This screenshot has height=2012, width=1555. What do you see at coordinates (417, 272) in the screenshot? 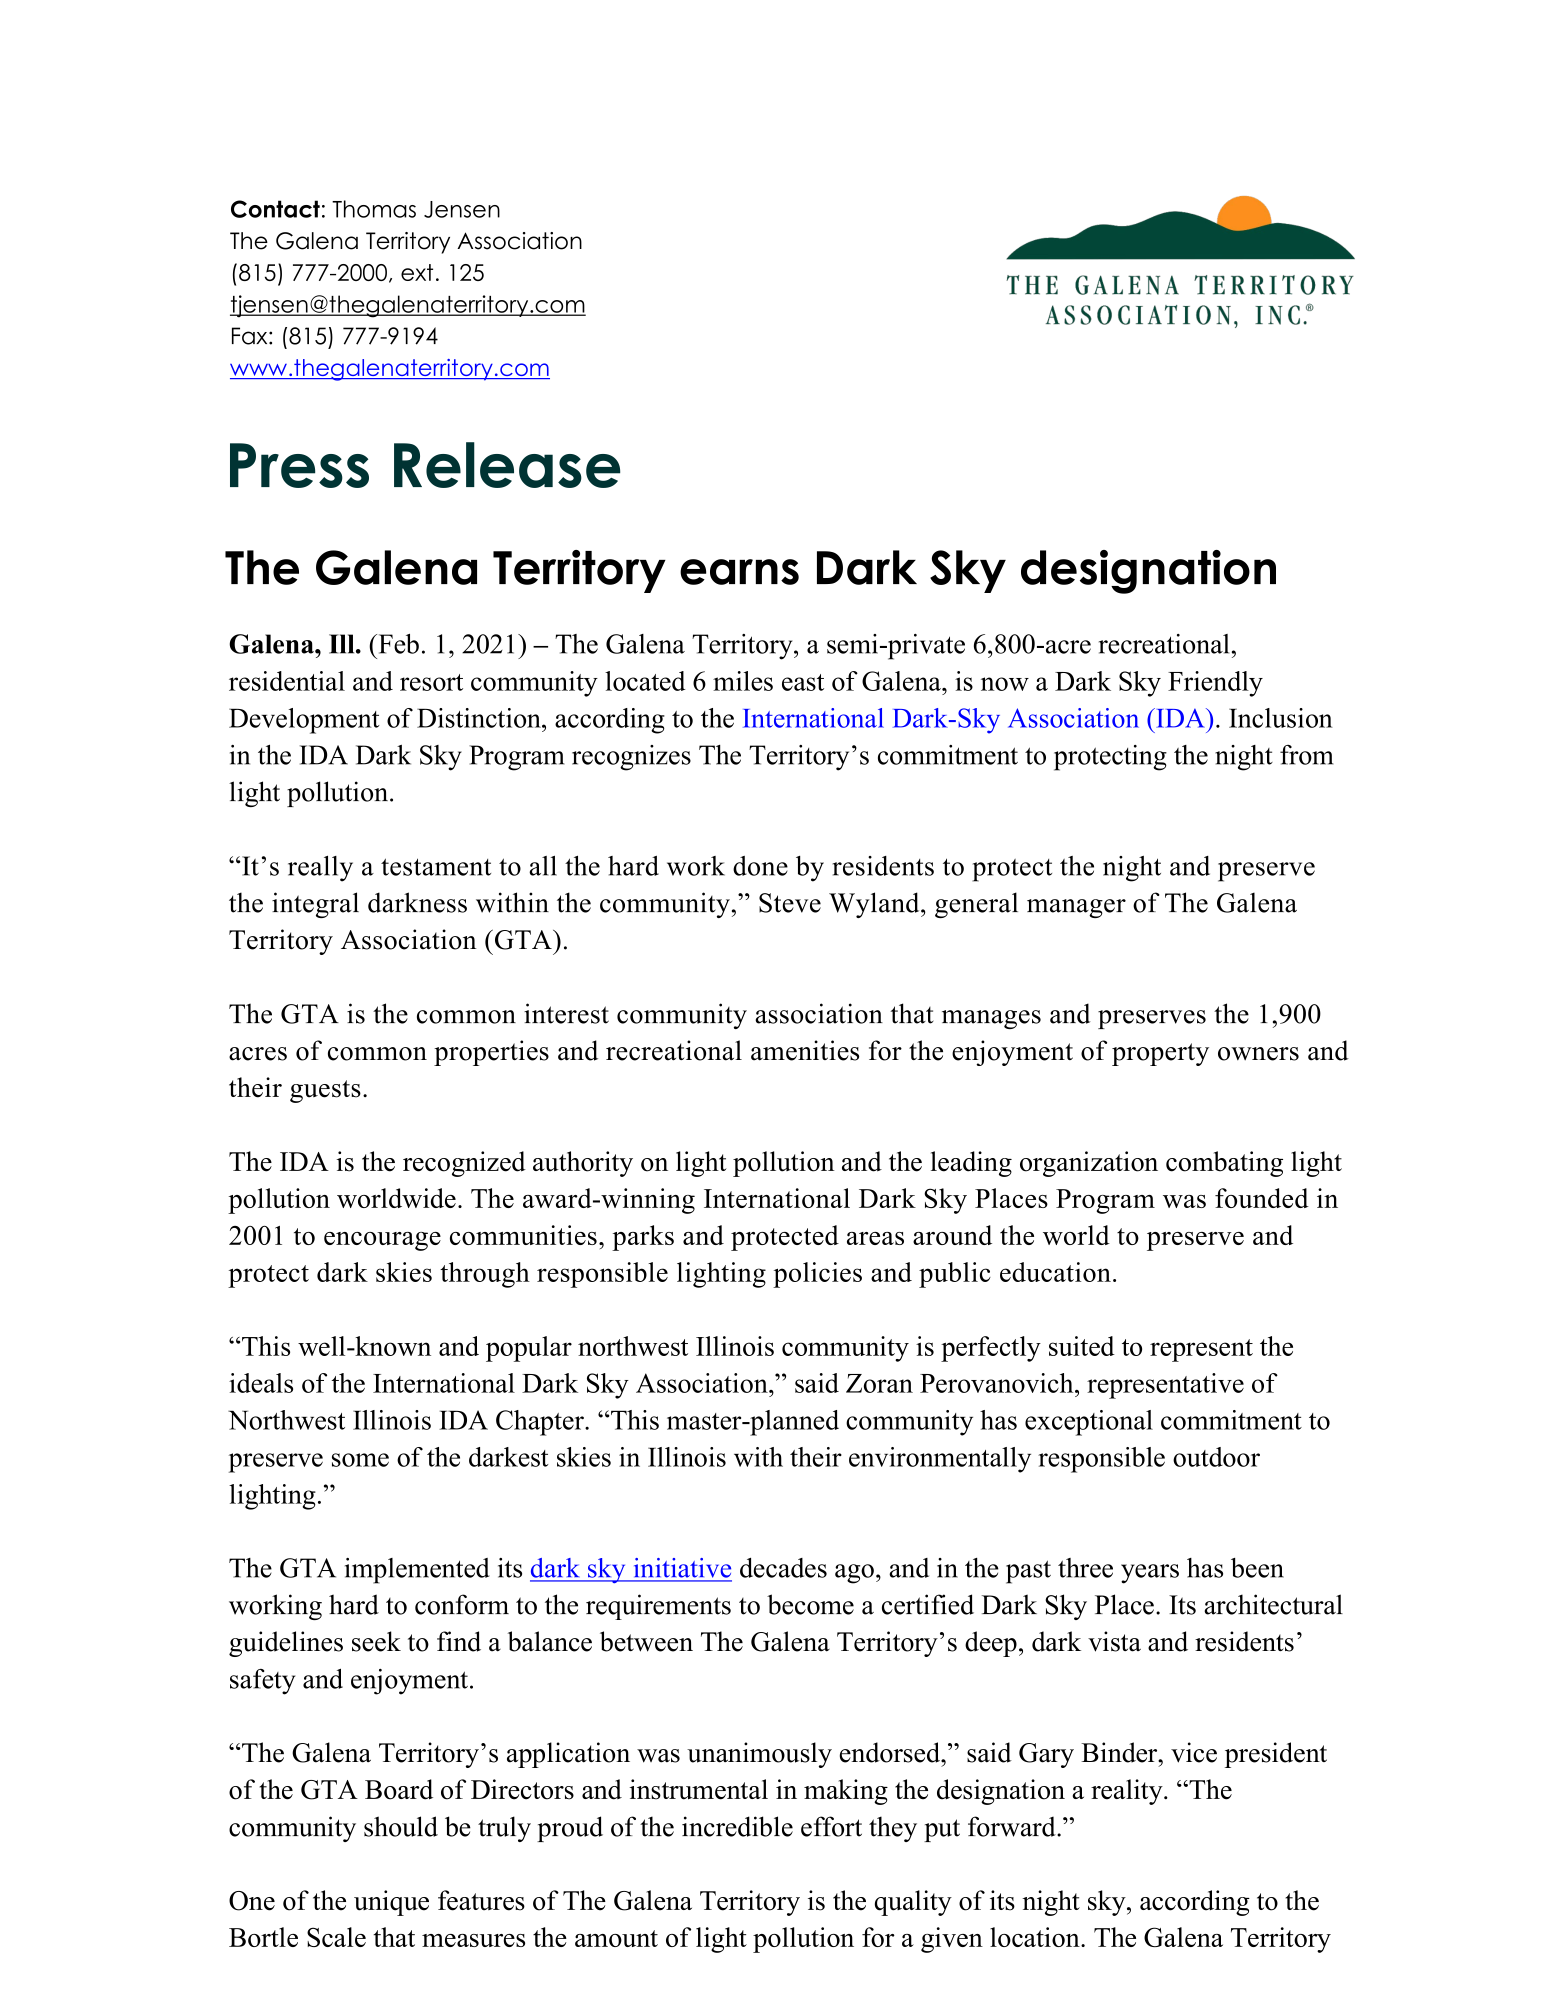
I see `ext` at bounding box center [417, 272].
